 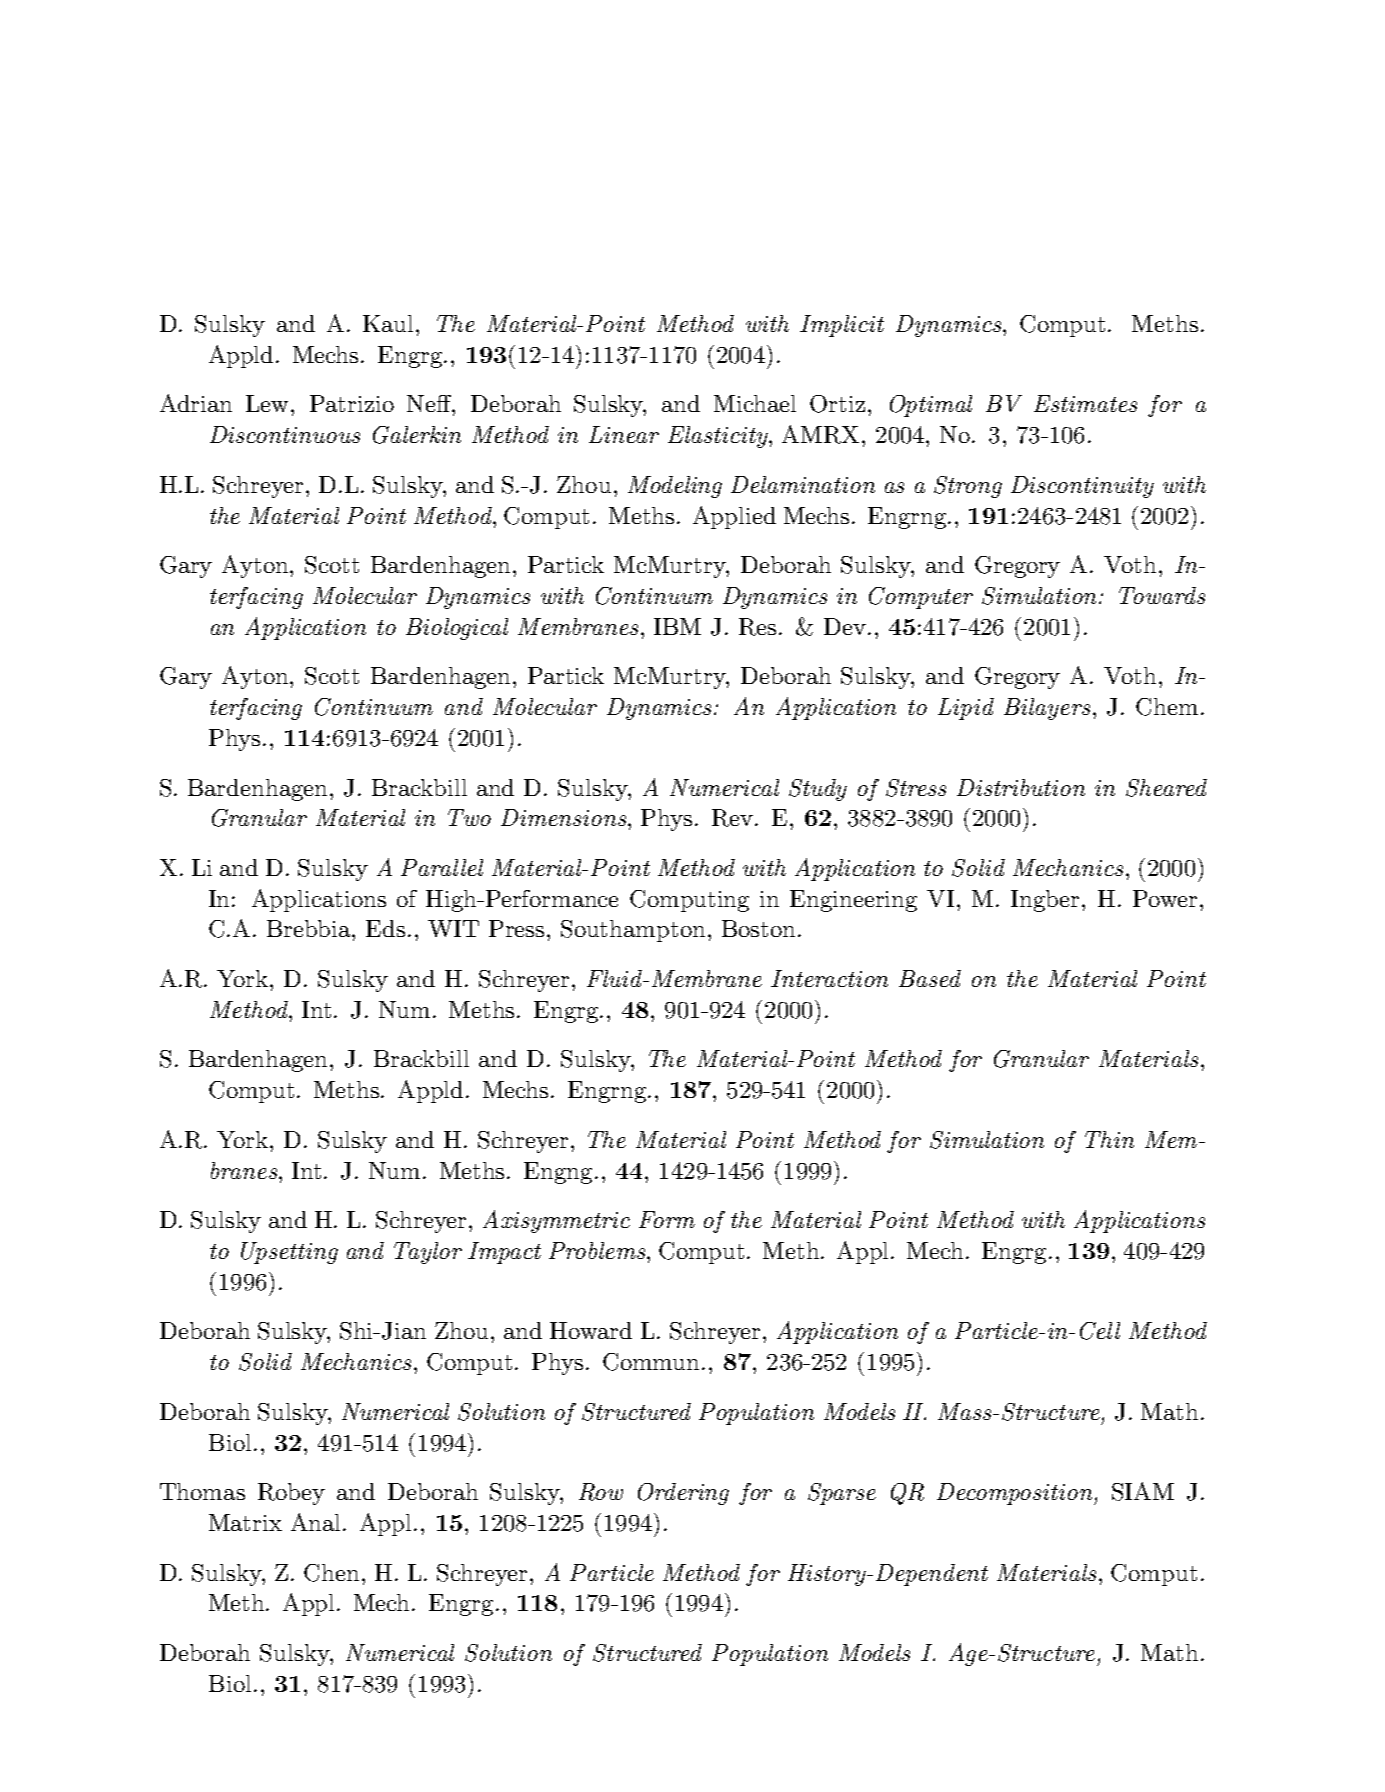 What do you see at coordinates (269, 403) in the image?
I see `Lew` at bounding box center [269, 403].
